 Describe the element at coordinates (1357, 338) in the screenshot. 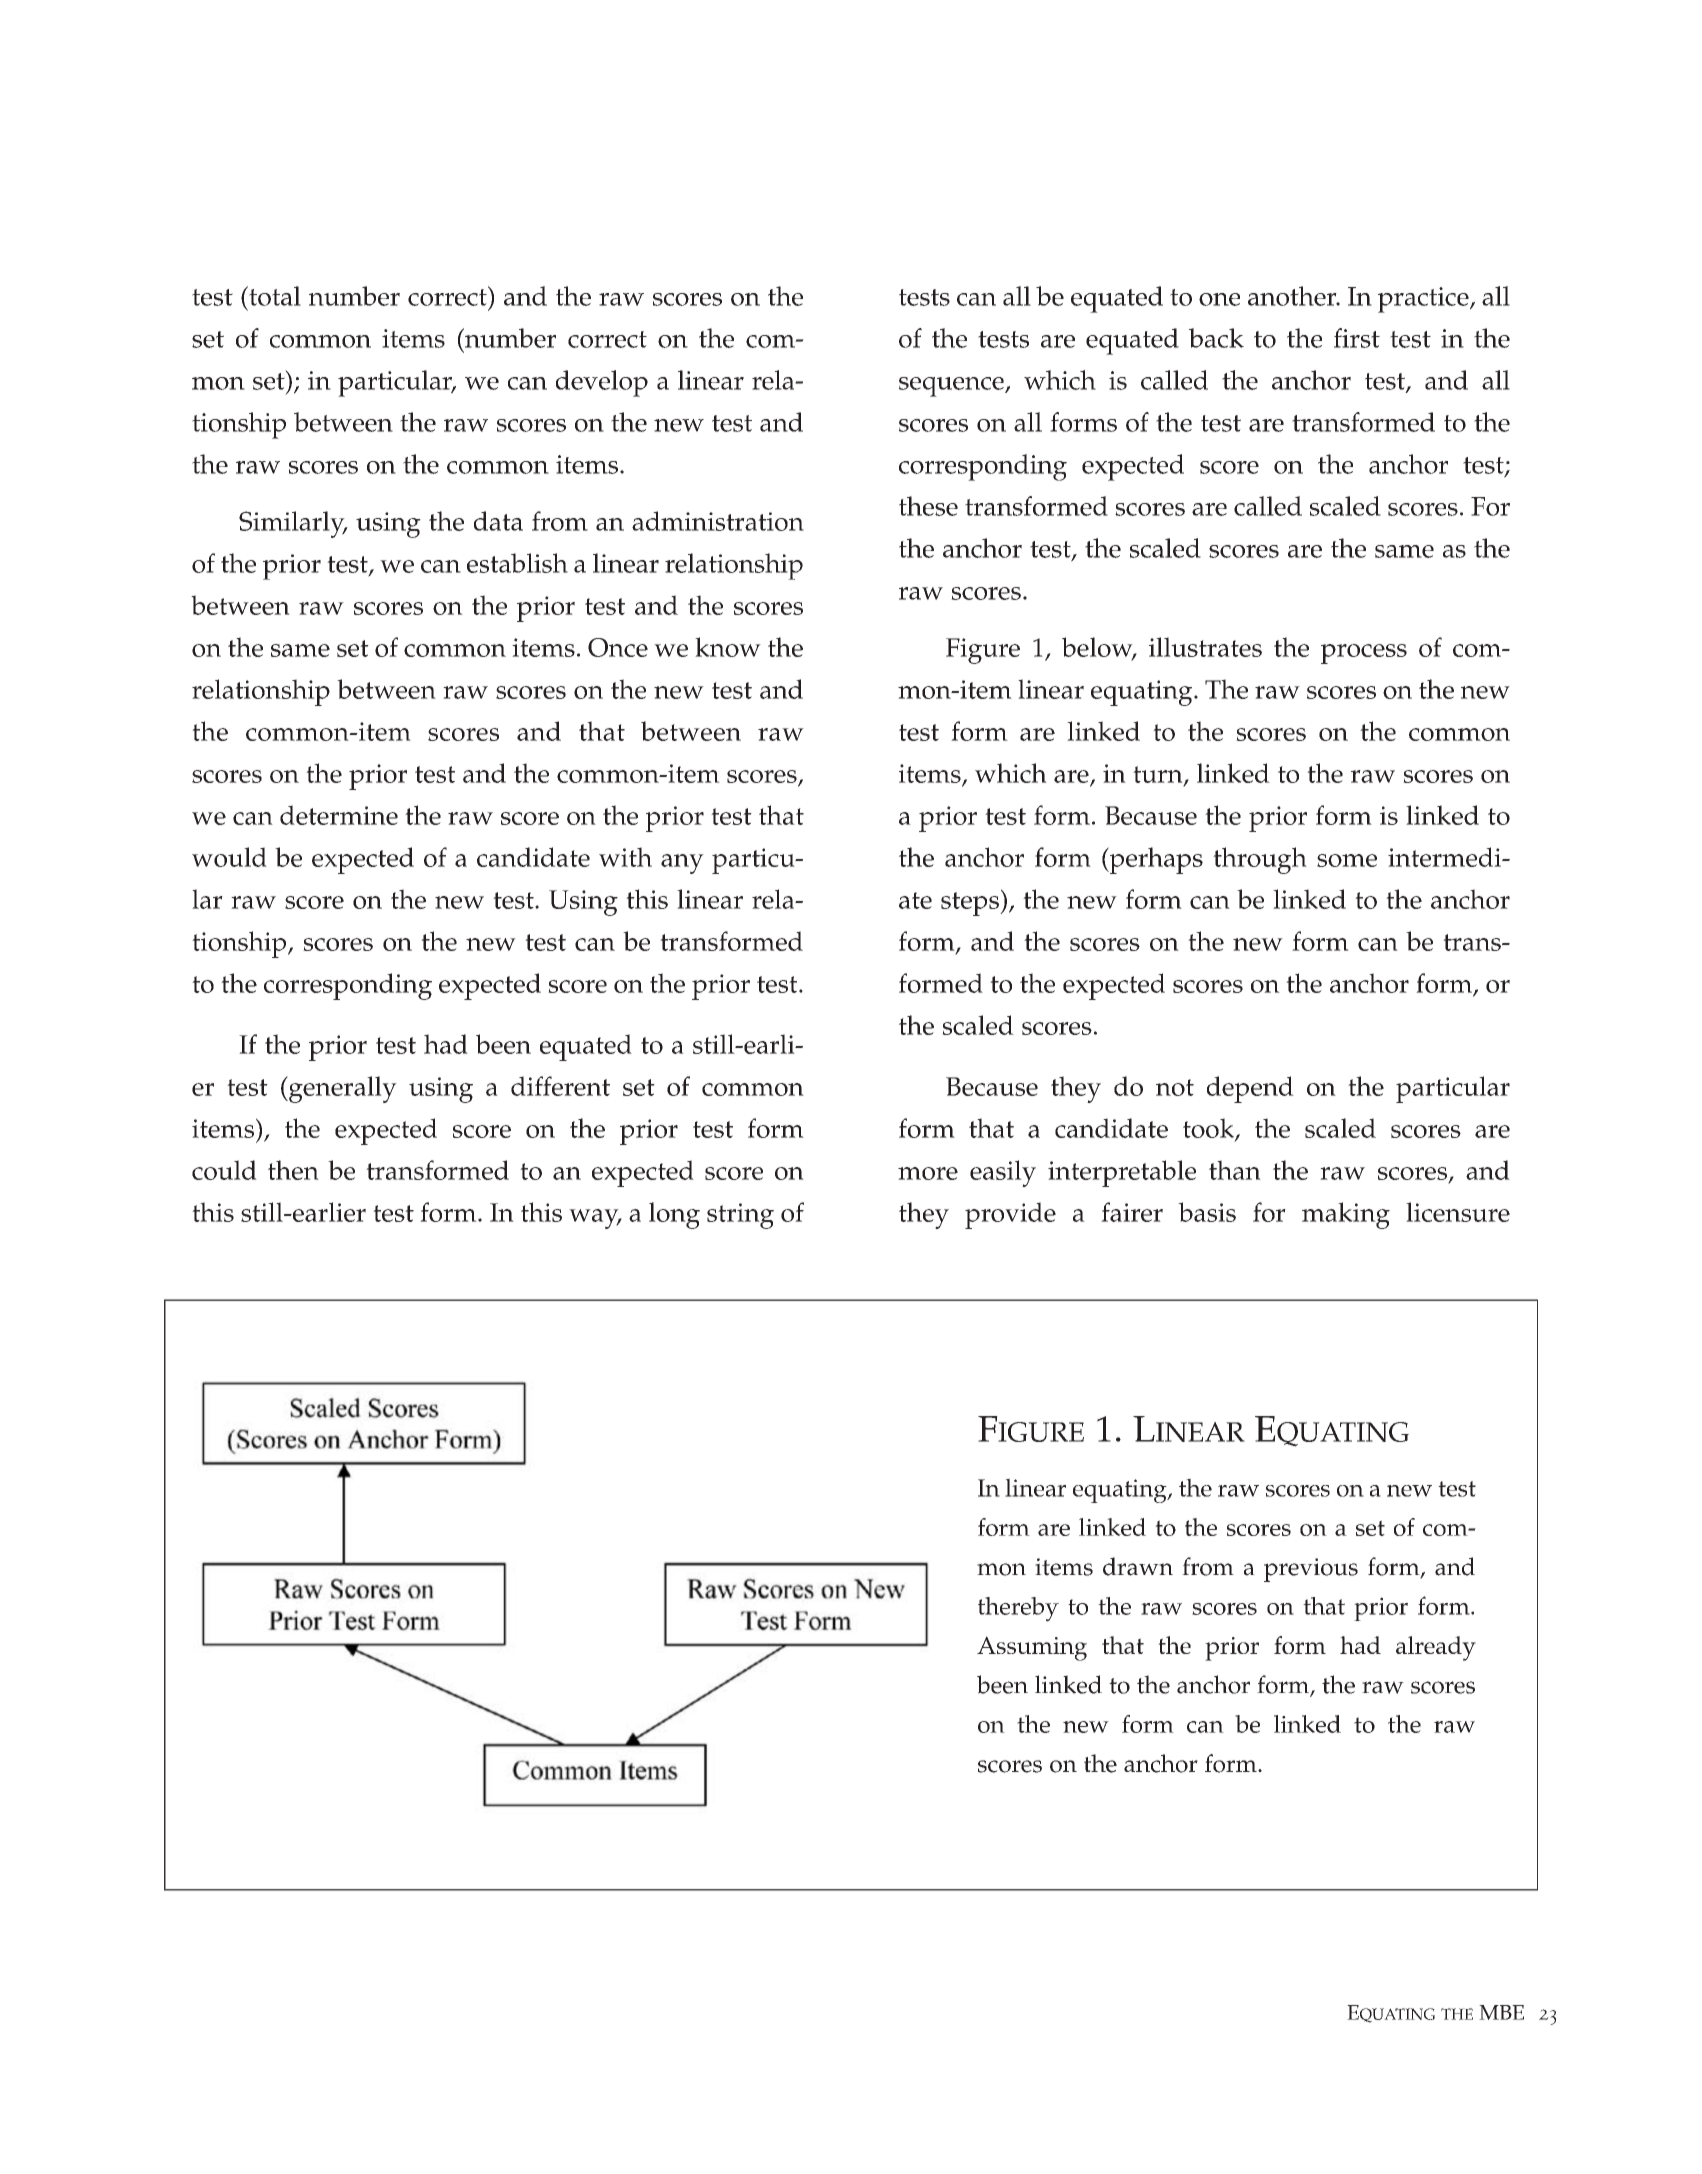

I see `first` at that location.
